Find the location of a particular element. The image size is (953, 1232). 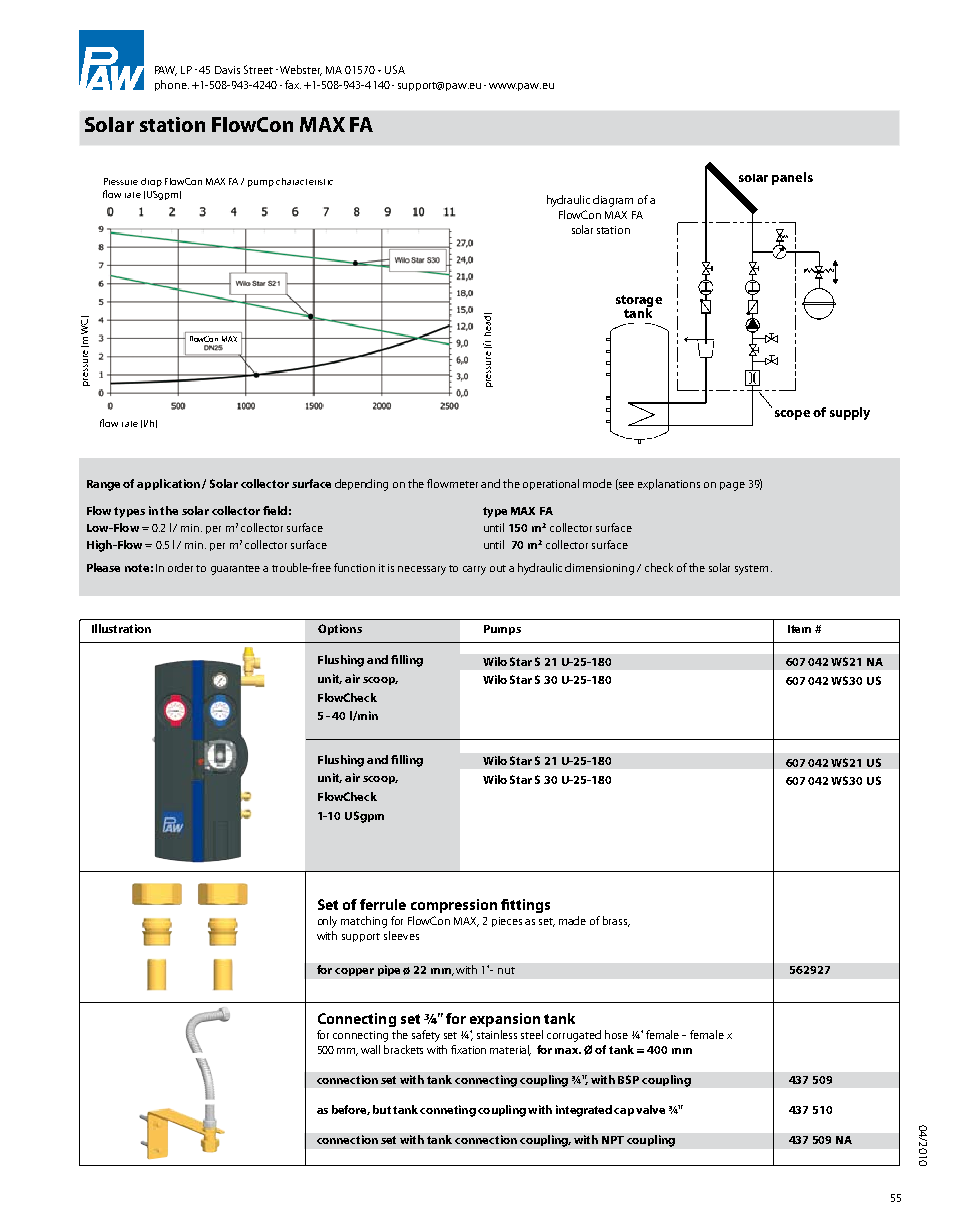

operational is located at coordinates (551, 484).
